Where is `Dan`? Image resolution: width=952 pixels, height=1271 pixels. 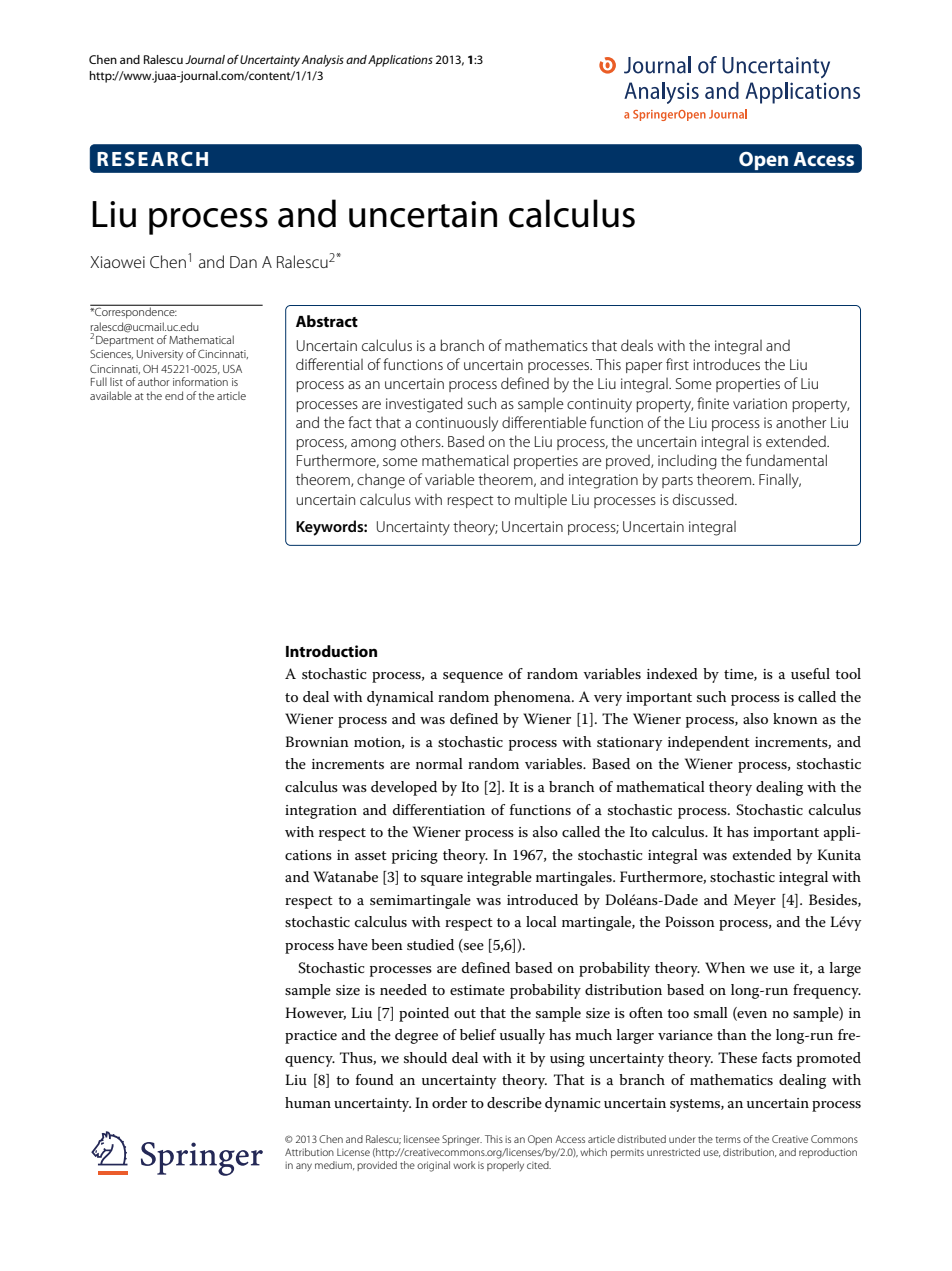 Dan is located at coordinates (243, 262).
